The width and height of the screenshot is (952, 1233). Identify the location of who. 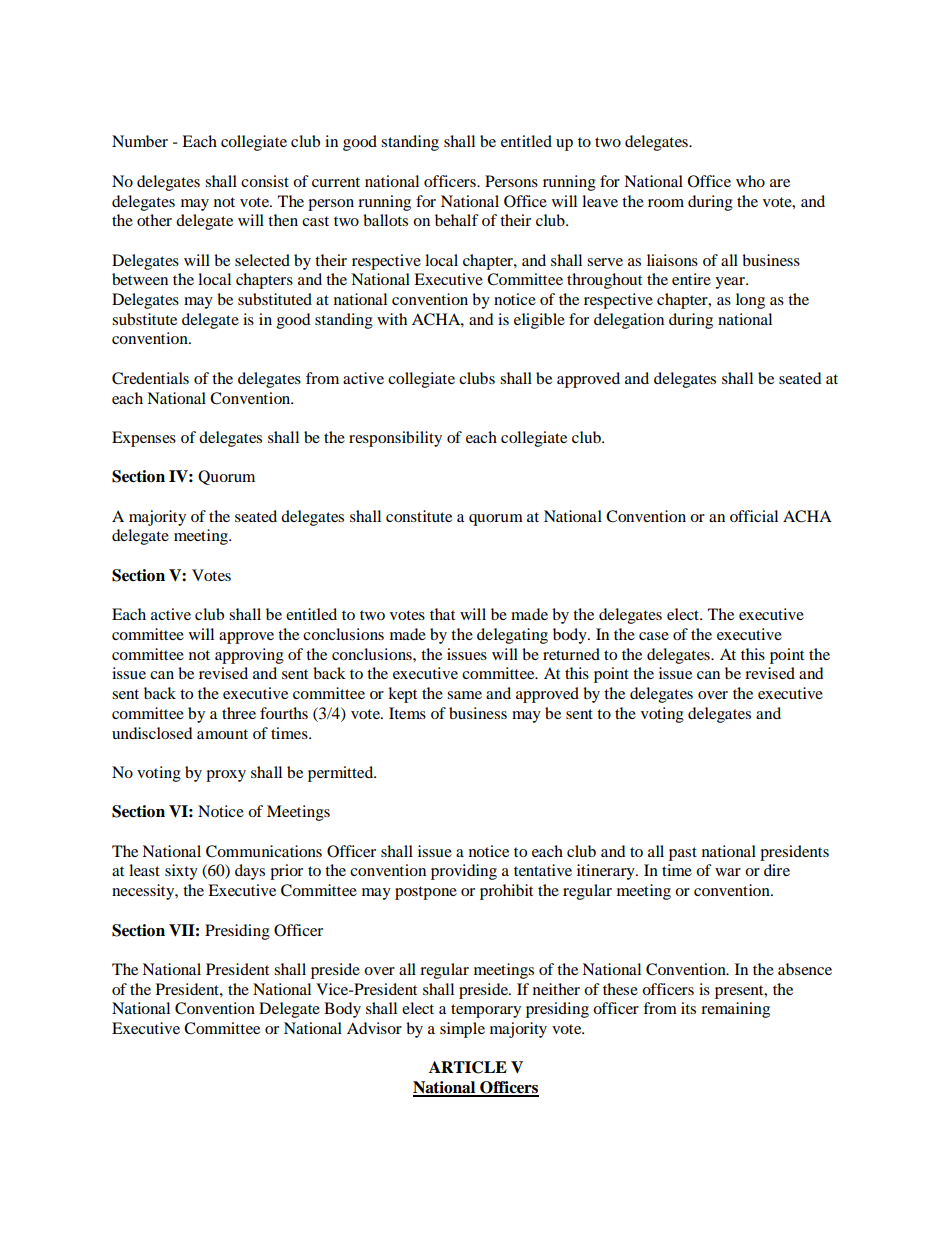
(750, 181).
